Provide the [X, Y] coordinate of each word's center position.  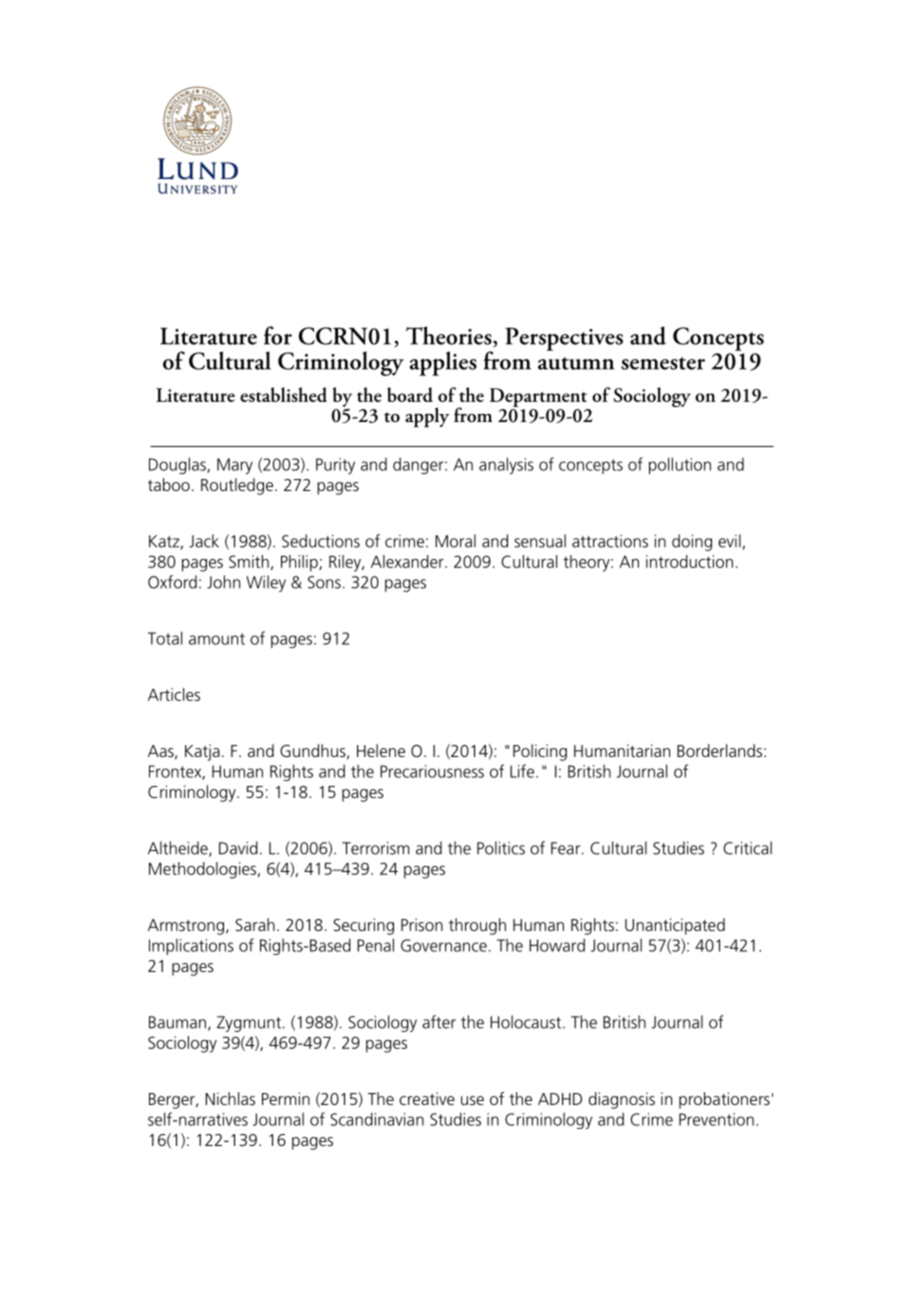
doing [692, 542]
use [472, 1100]
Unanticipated [675, 926]
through [477, 926]
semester [663, 363]
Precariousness [432, 771]
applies [443, 363]
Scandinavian [377, 1119]
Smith [249, 561]
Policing [540, 752]
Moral [455, 541]
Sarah [255, 924]
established [283, 394]
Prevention [716, 1119]
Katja [202, 752]
